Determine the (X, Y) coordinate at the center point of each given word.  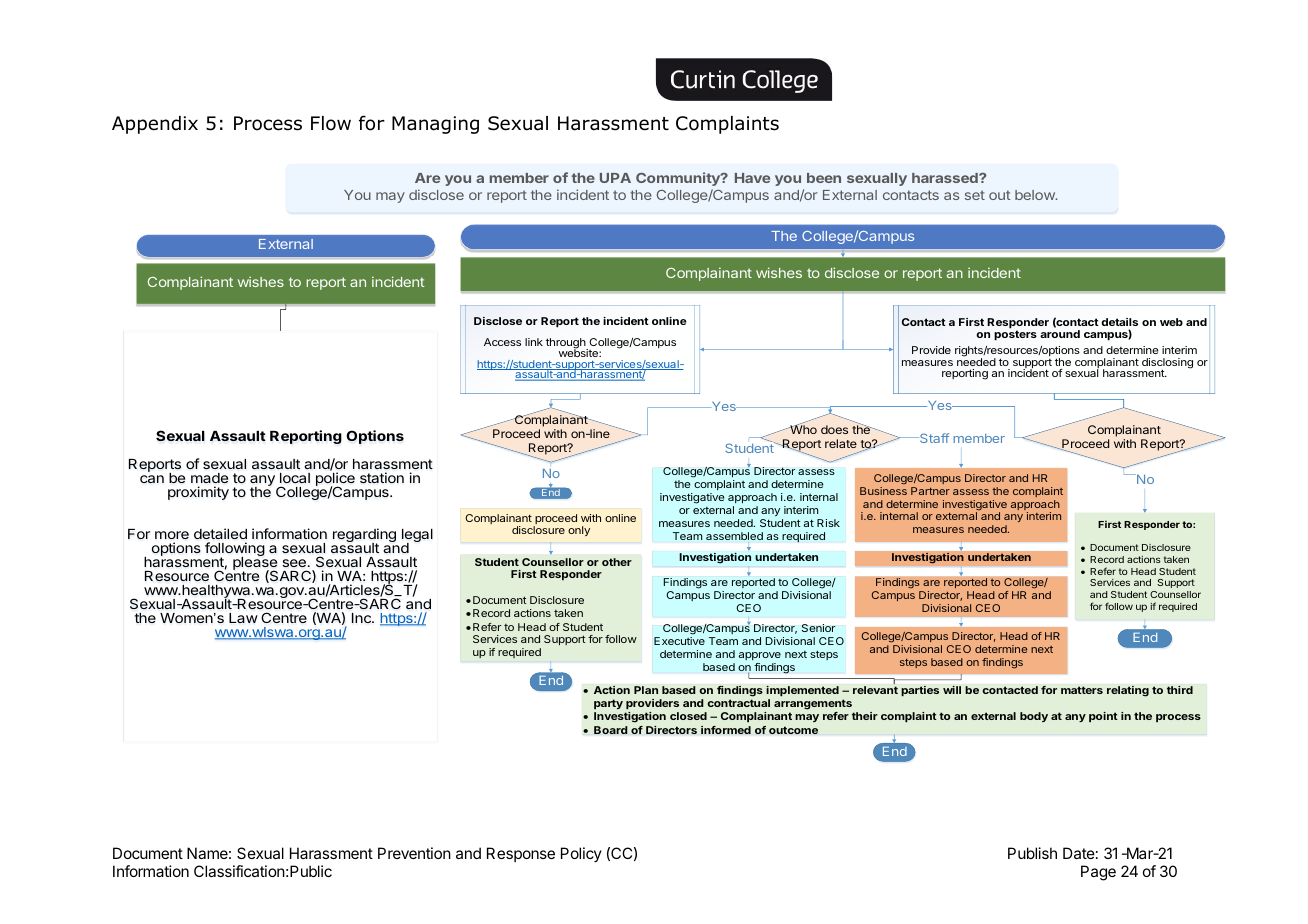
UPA (615, 178)
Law (243, 618)
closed (688, 716)
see (294, 563)
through (567, 345)
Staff (933, 438)
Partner (930, 491)
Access (502, 342)
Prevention (414, 853)
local (295, 478)
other (617, 562)
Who (803, 428)
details (1119, 324)
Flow (331, 123)
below (1036, 195)
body (1034, 717)
